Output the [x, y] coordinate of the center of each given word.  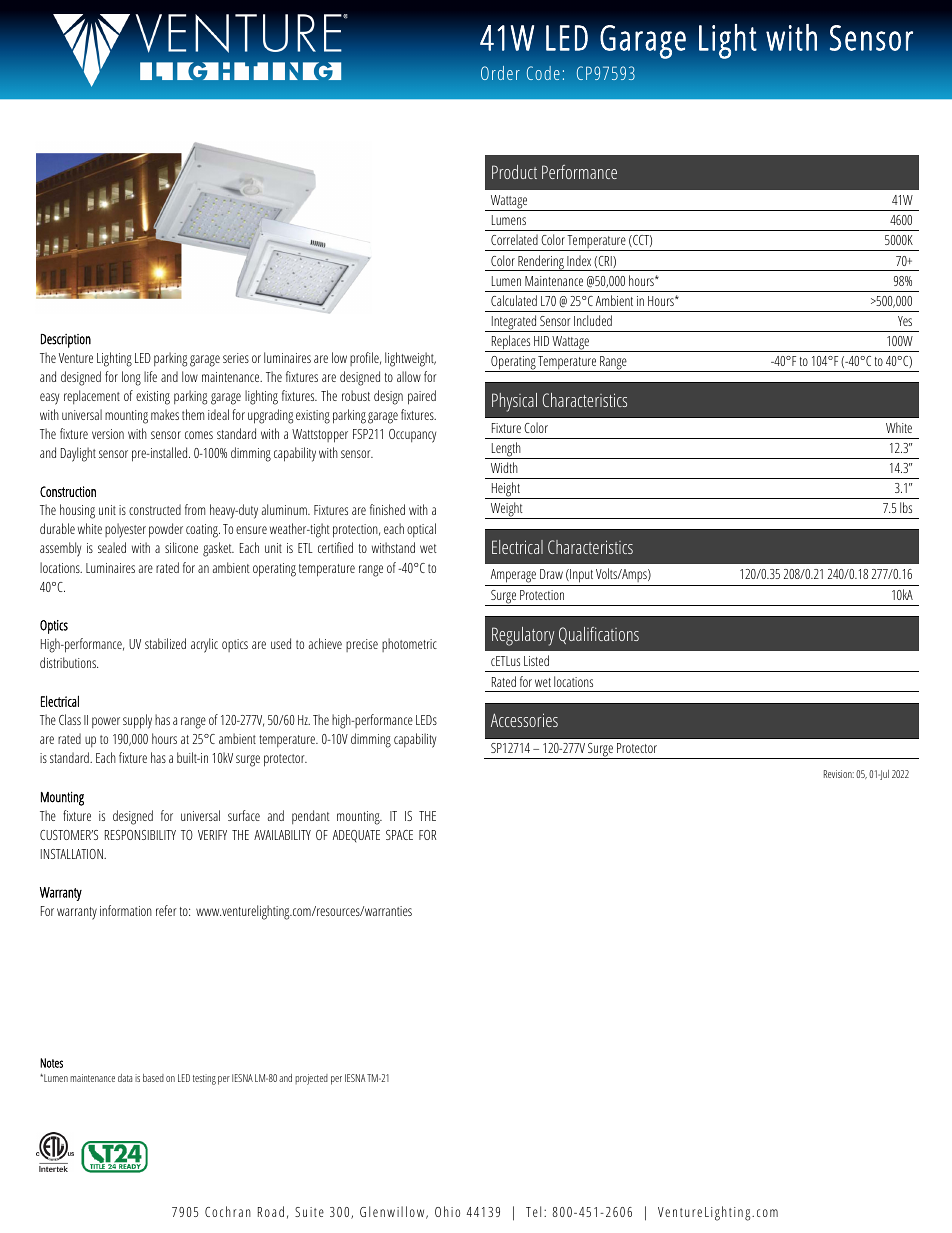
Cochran [228, 1211]
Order [500, 73]
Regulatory [523, 636]
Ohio [447, 1211]
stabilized [165, 643]
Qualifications [599, 635]
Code [543, 73]
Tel [533, 1211]
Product [514, 172]
